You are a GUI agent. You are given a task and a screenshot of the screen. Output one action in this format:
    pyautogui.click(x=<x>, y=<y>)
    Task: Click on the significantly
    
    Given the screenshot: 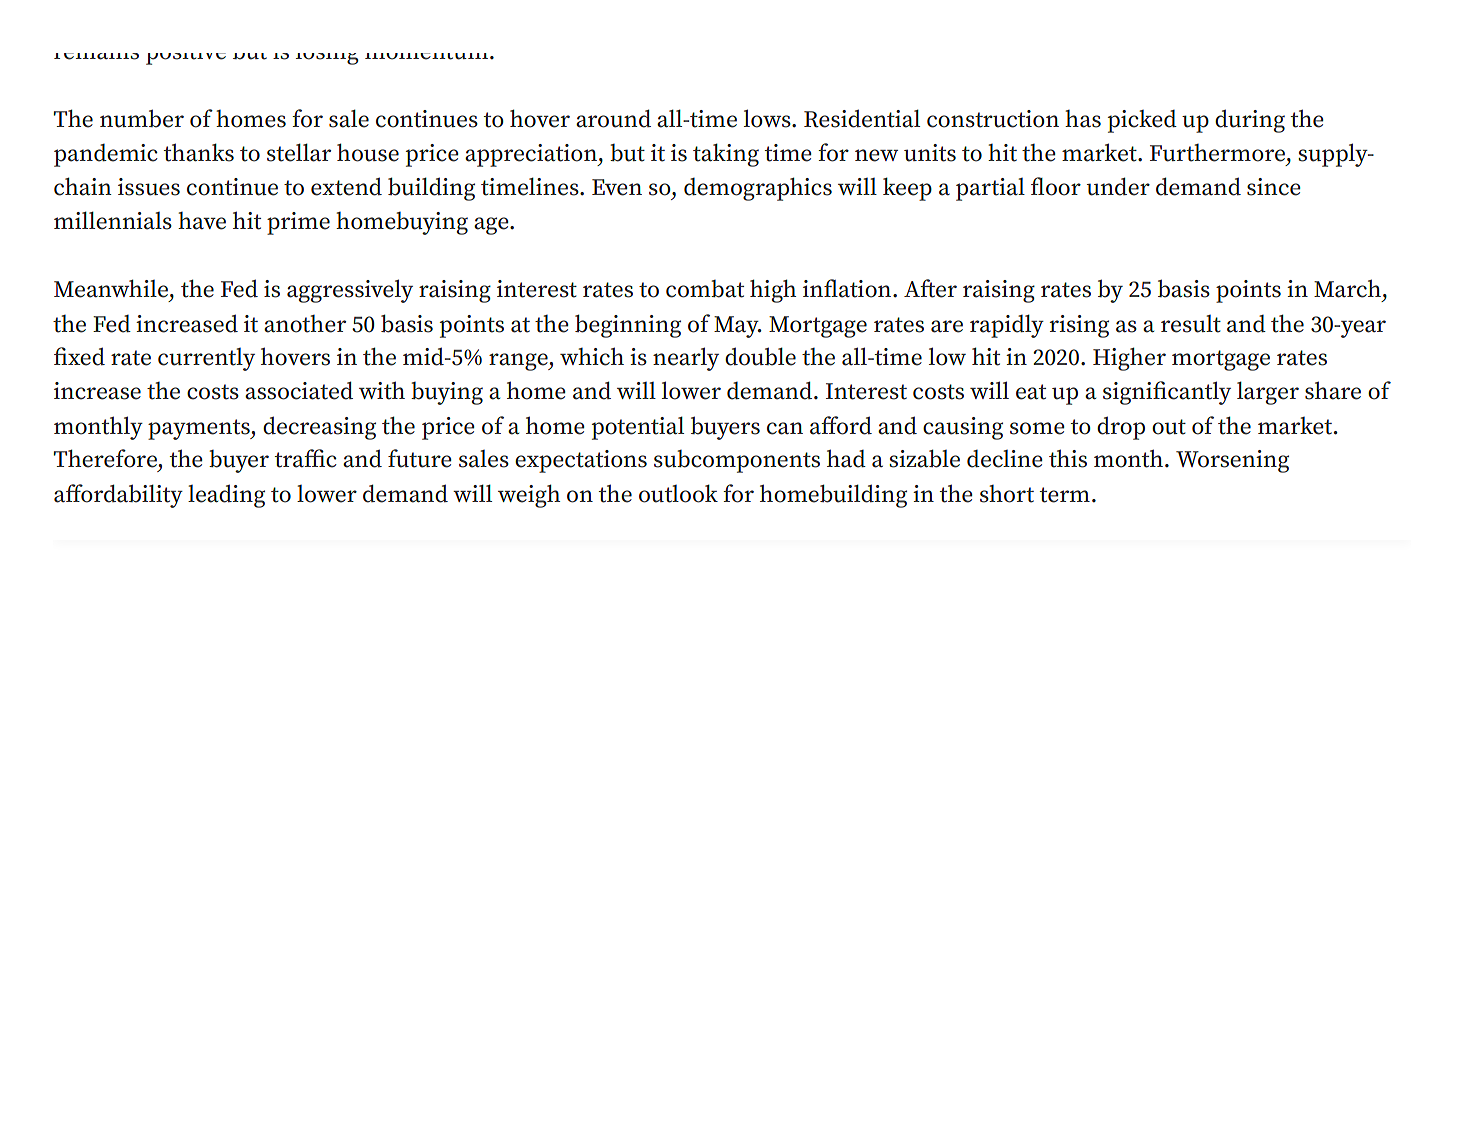 What is the action you would take?
    pyautogui.click(x=1167, y=393)
